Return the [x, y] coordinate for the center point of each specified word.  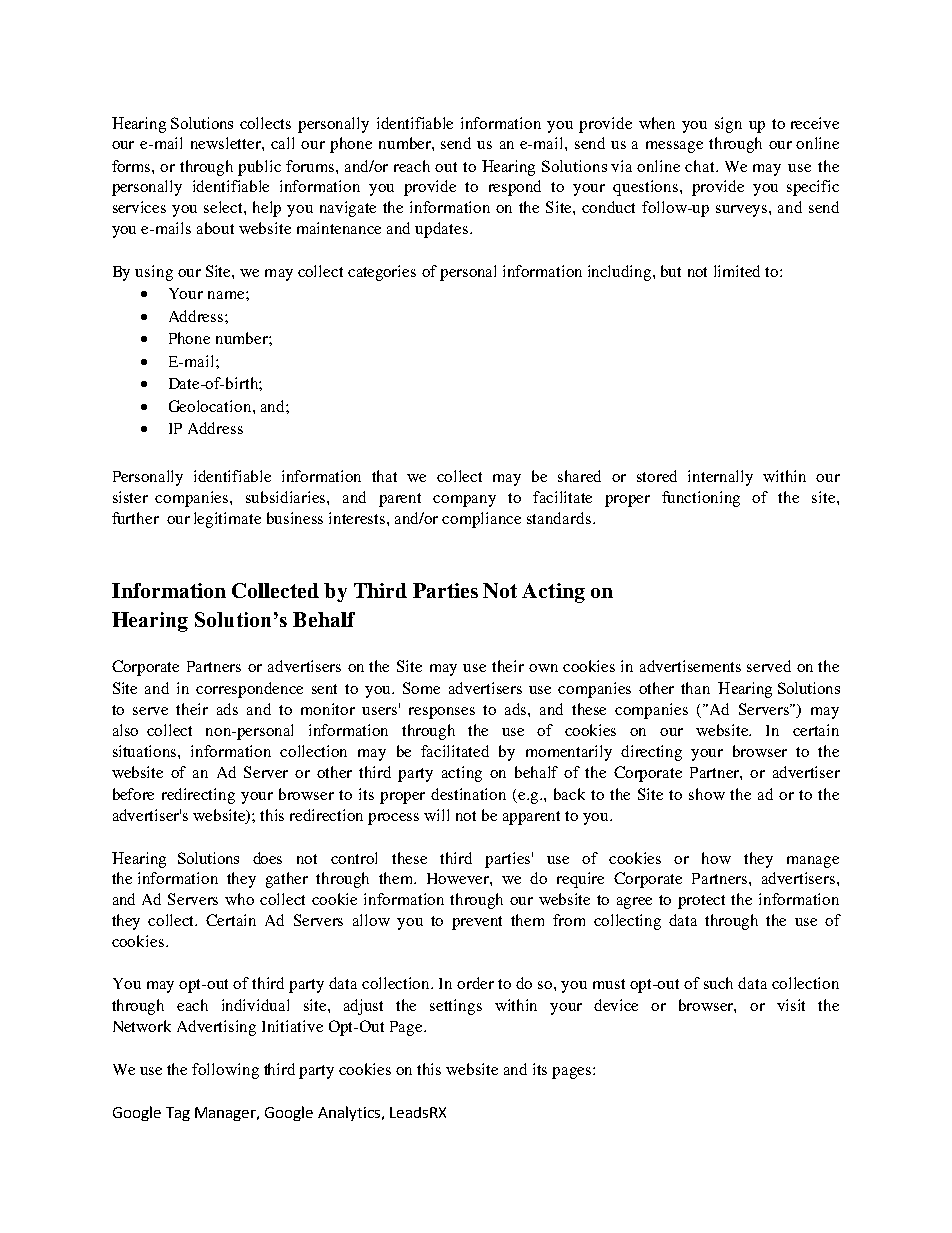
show [707, 794]
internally [720, 478]
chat [701, 166]
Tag [178, 1114]
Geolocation [211, 406]
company [464, 501]
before [133, 794]
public [259, 168]
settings [456, 1007]
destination [468, 794]
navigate [348, 209]
